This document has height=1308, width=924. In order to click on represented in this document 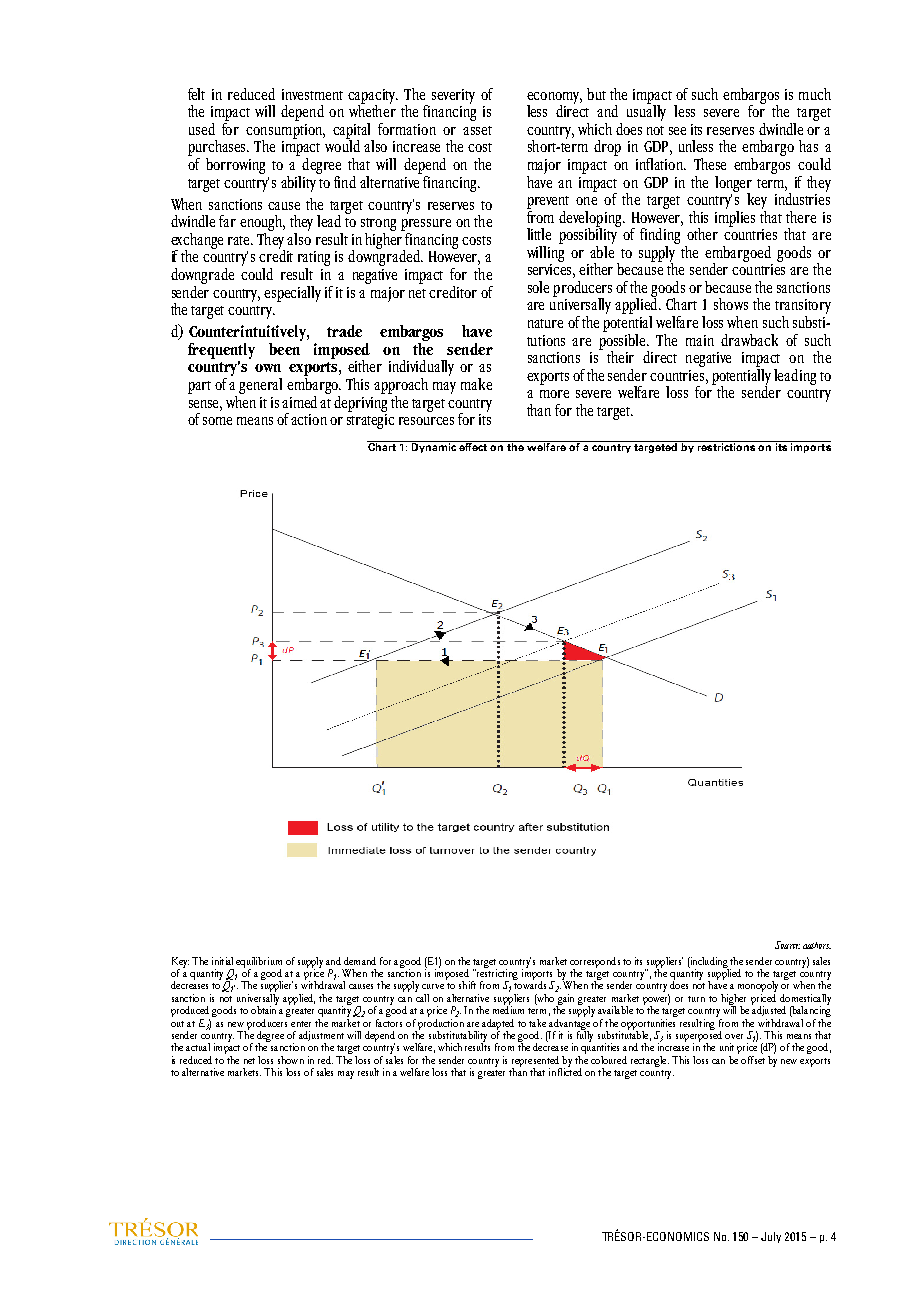, I will do `click(536, 1062)`.
